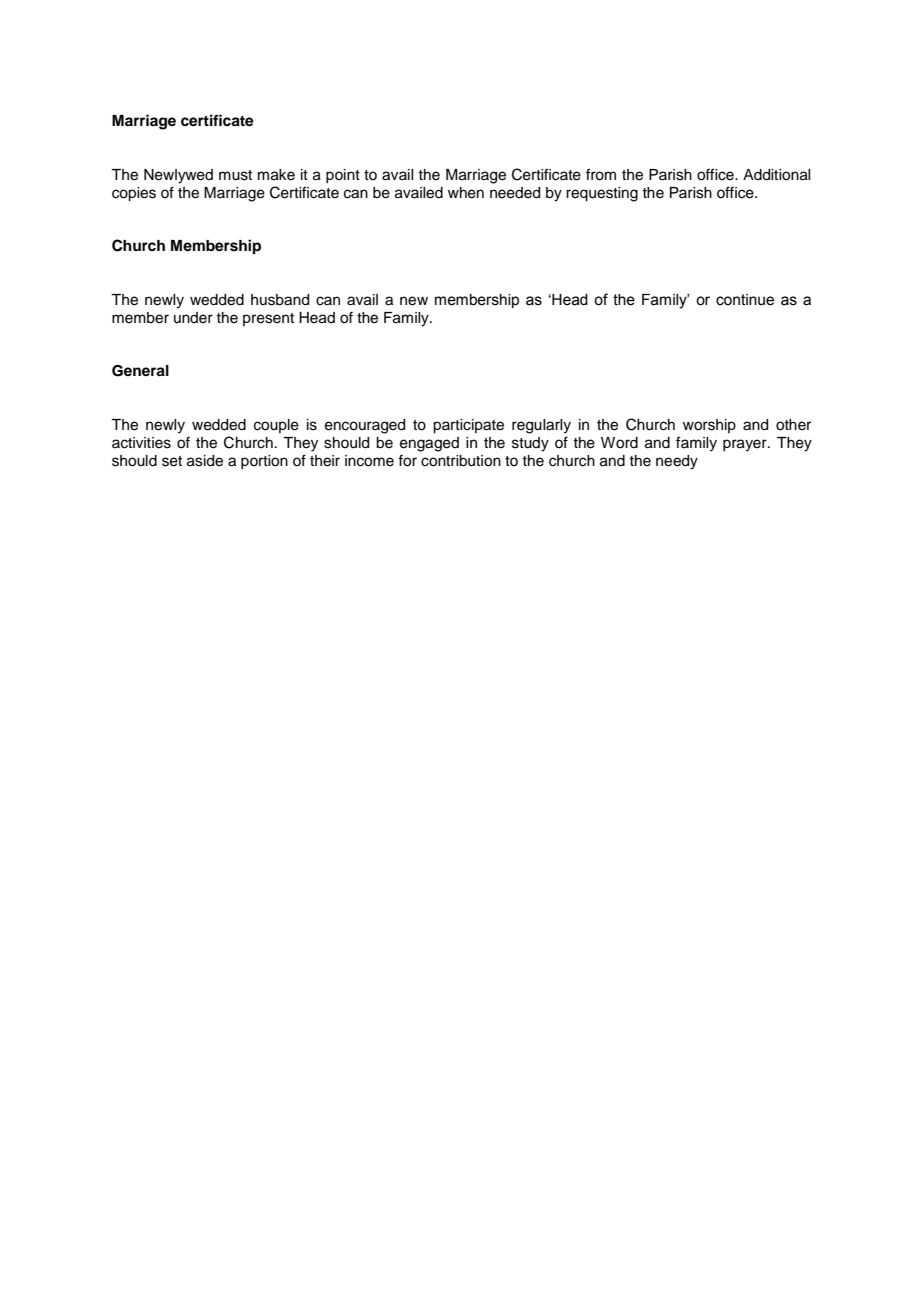 This image has height=1308, width=924. I want to click on must, so click(235, 175).
